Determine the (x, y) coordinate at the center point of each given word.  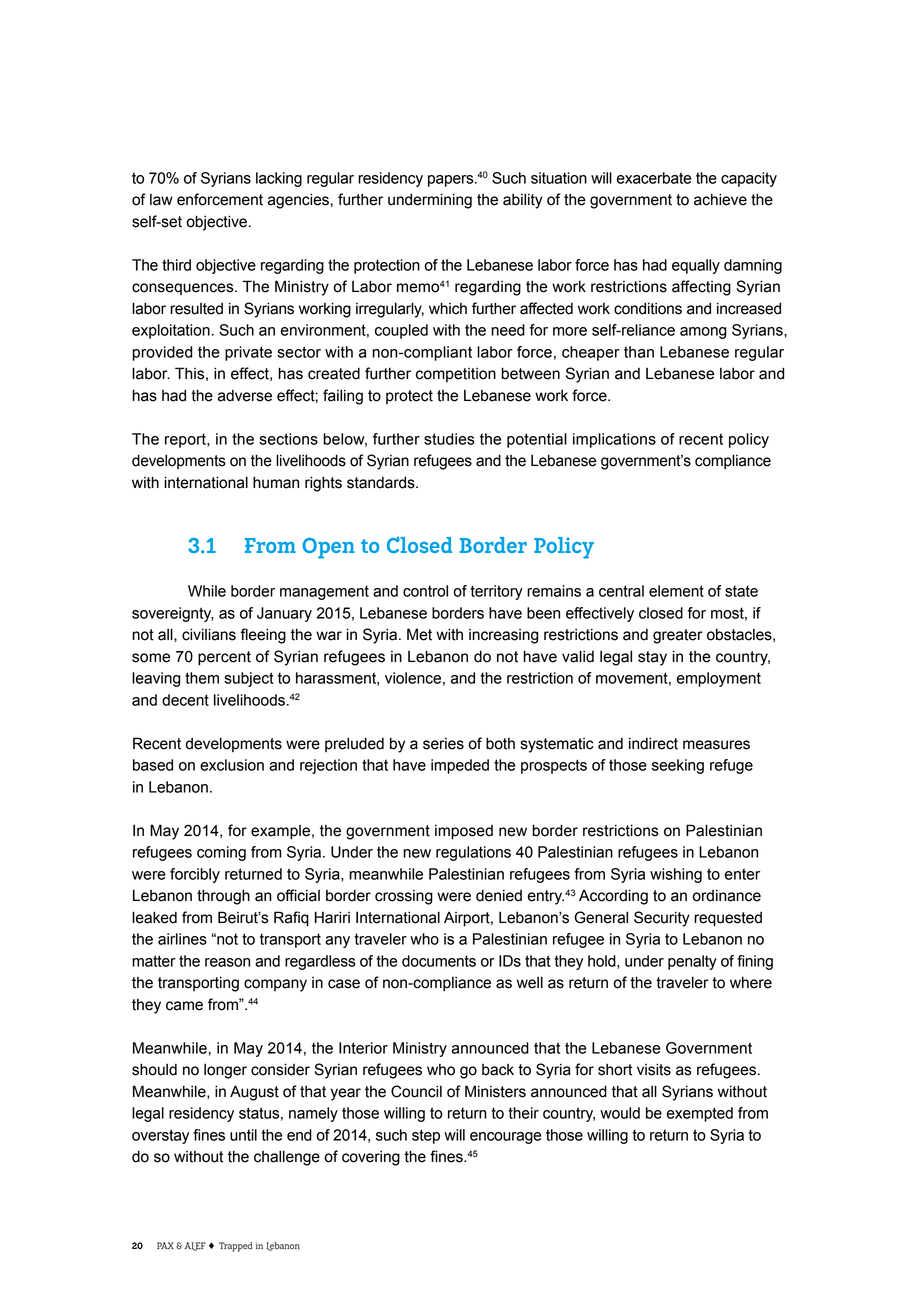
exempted (700, 1114)
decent (185, 700)
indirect (653, 743)
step (426, 1136)
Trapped (235, 1247)
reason (227, 962)
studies (449, 439)
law (161, 200)
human (276, 482)
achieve (720, 199)
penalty (692, 962)
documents (439, 961)
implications (614, 440)
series (443, 744)
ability (523, 201)
